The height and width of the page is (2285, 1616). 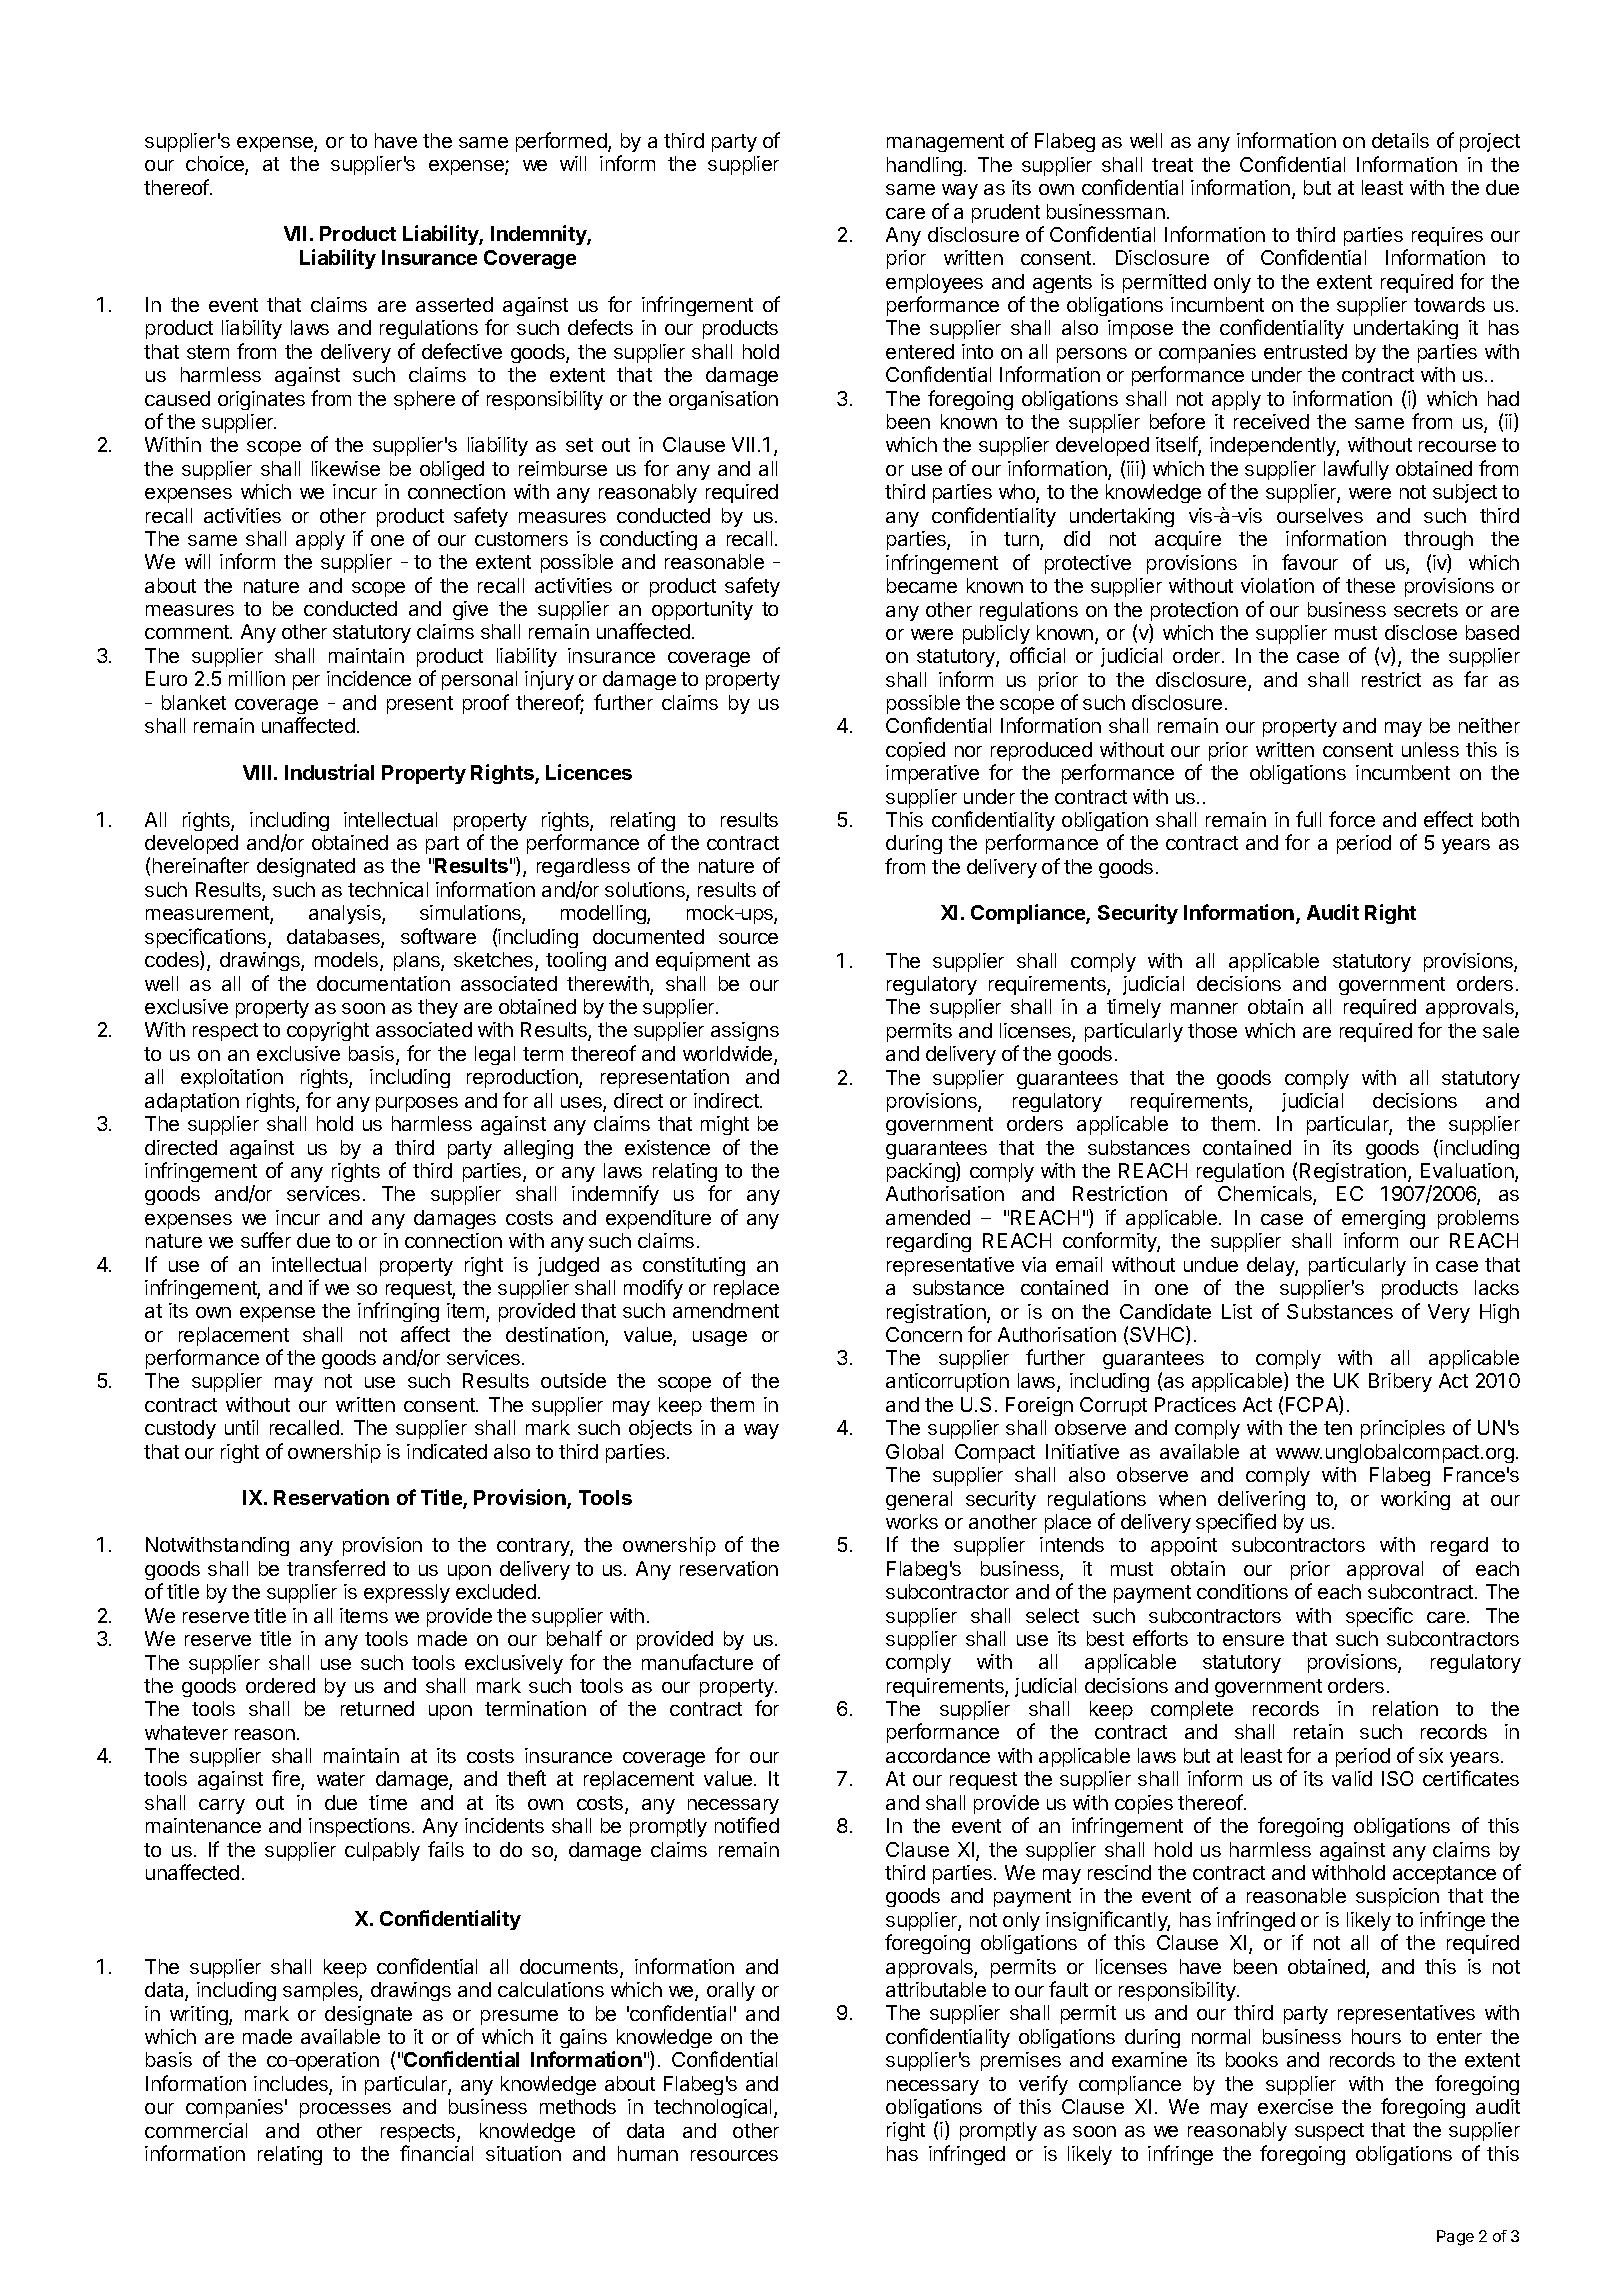 What do you see at coordinates (1400, 140) in the page?
I see `details` at bounding box center [1400, 140].
